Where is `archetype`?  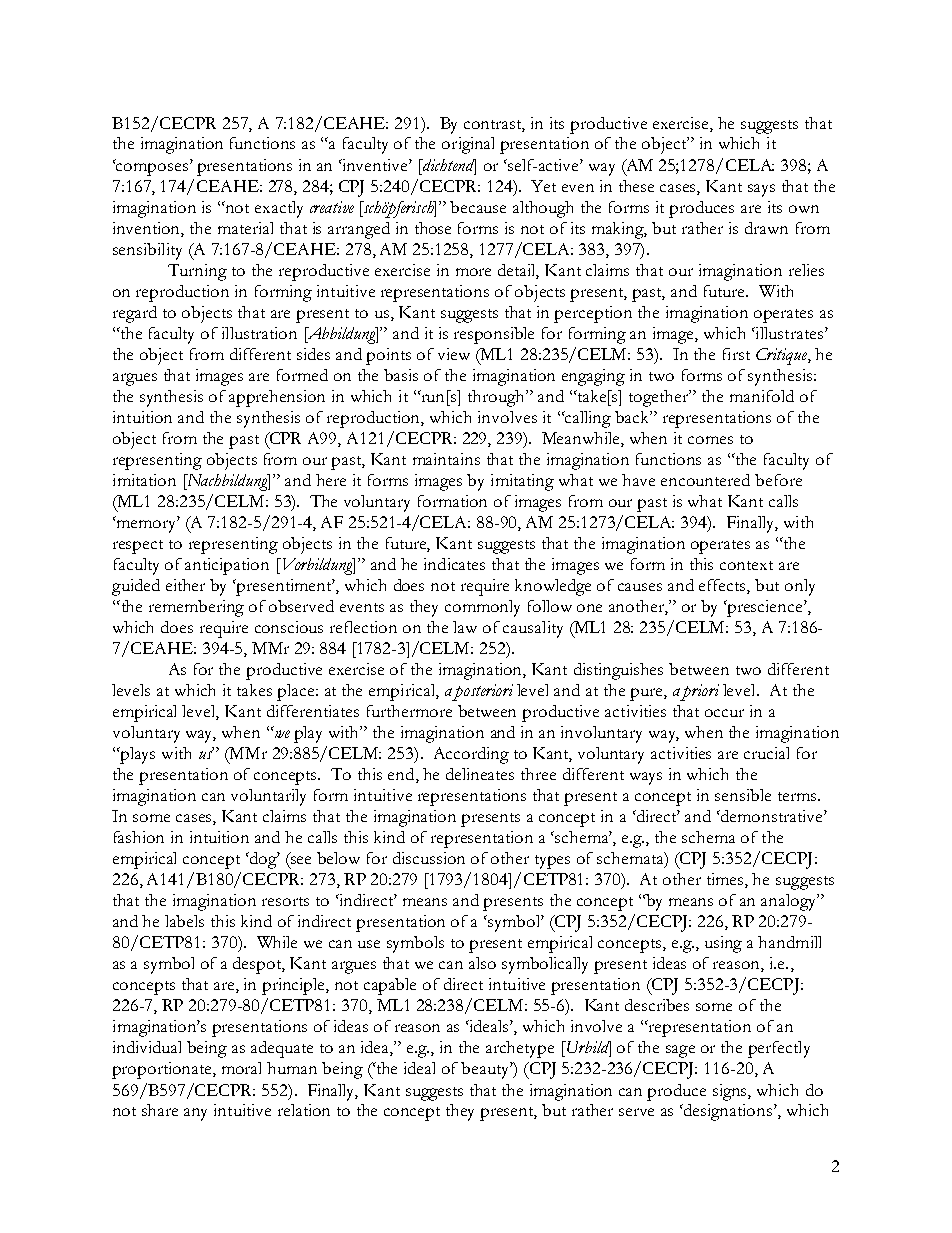
archetype is located at coordinates (520, 1049).
